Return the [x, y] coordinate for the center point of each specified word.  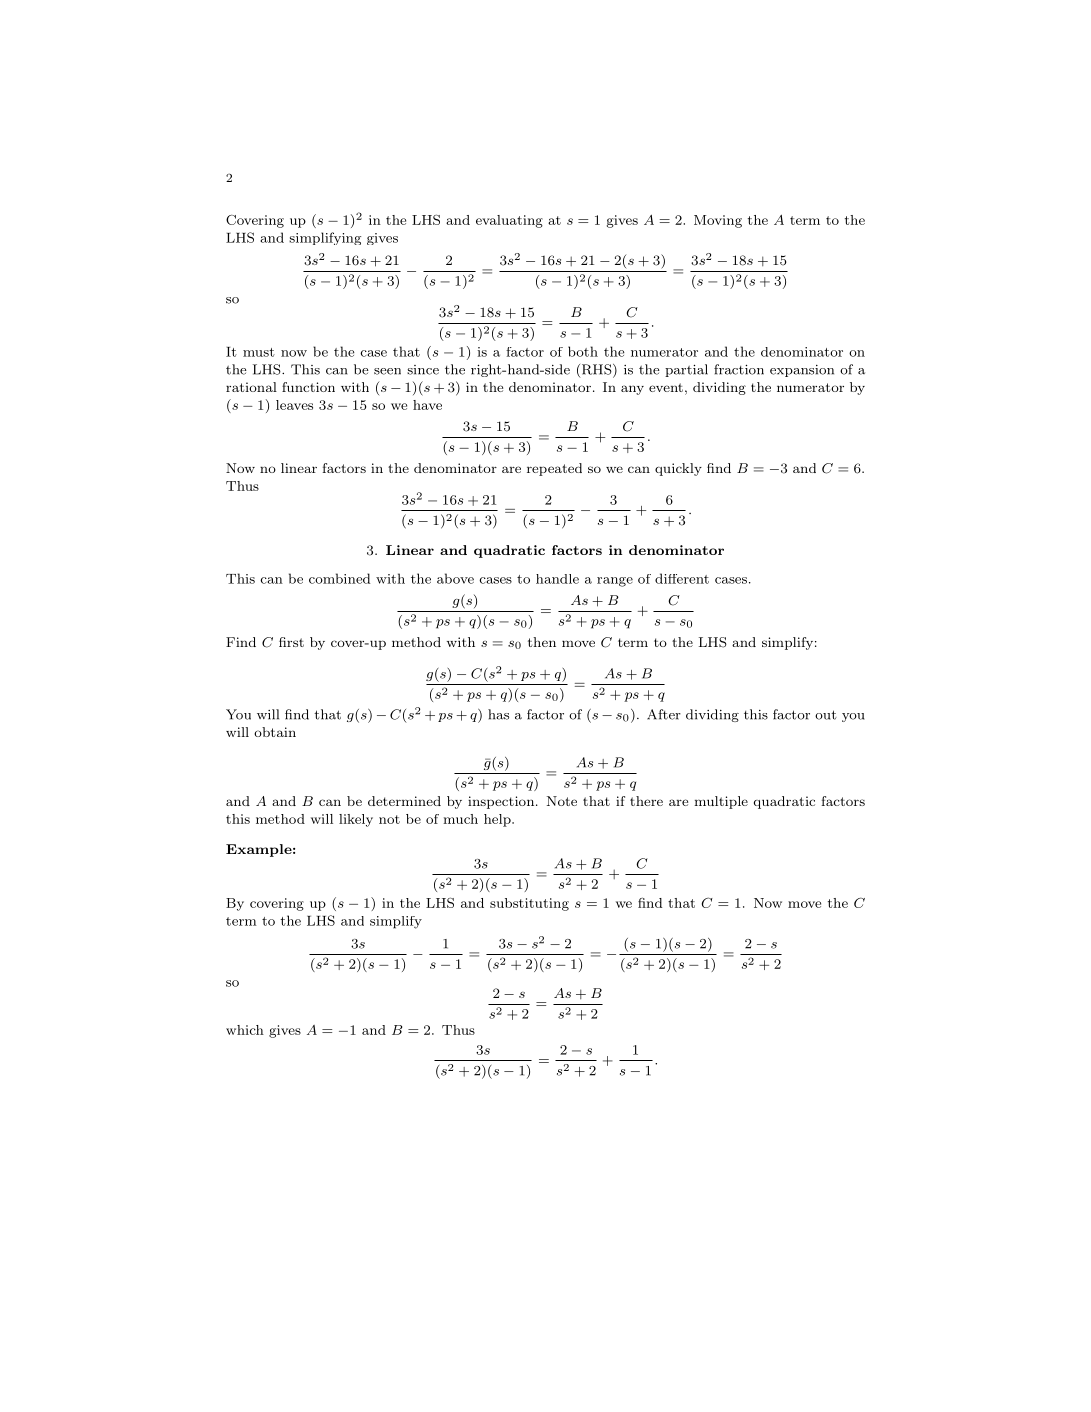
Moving [718, 221]
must [259, 352]
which [245, 1030]
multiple [721, 802]
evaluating [509, 221]
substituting [529, 904]
